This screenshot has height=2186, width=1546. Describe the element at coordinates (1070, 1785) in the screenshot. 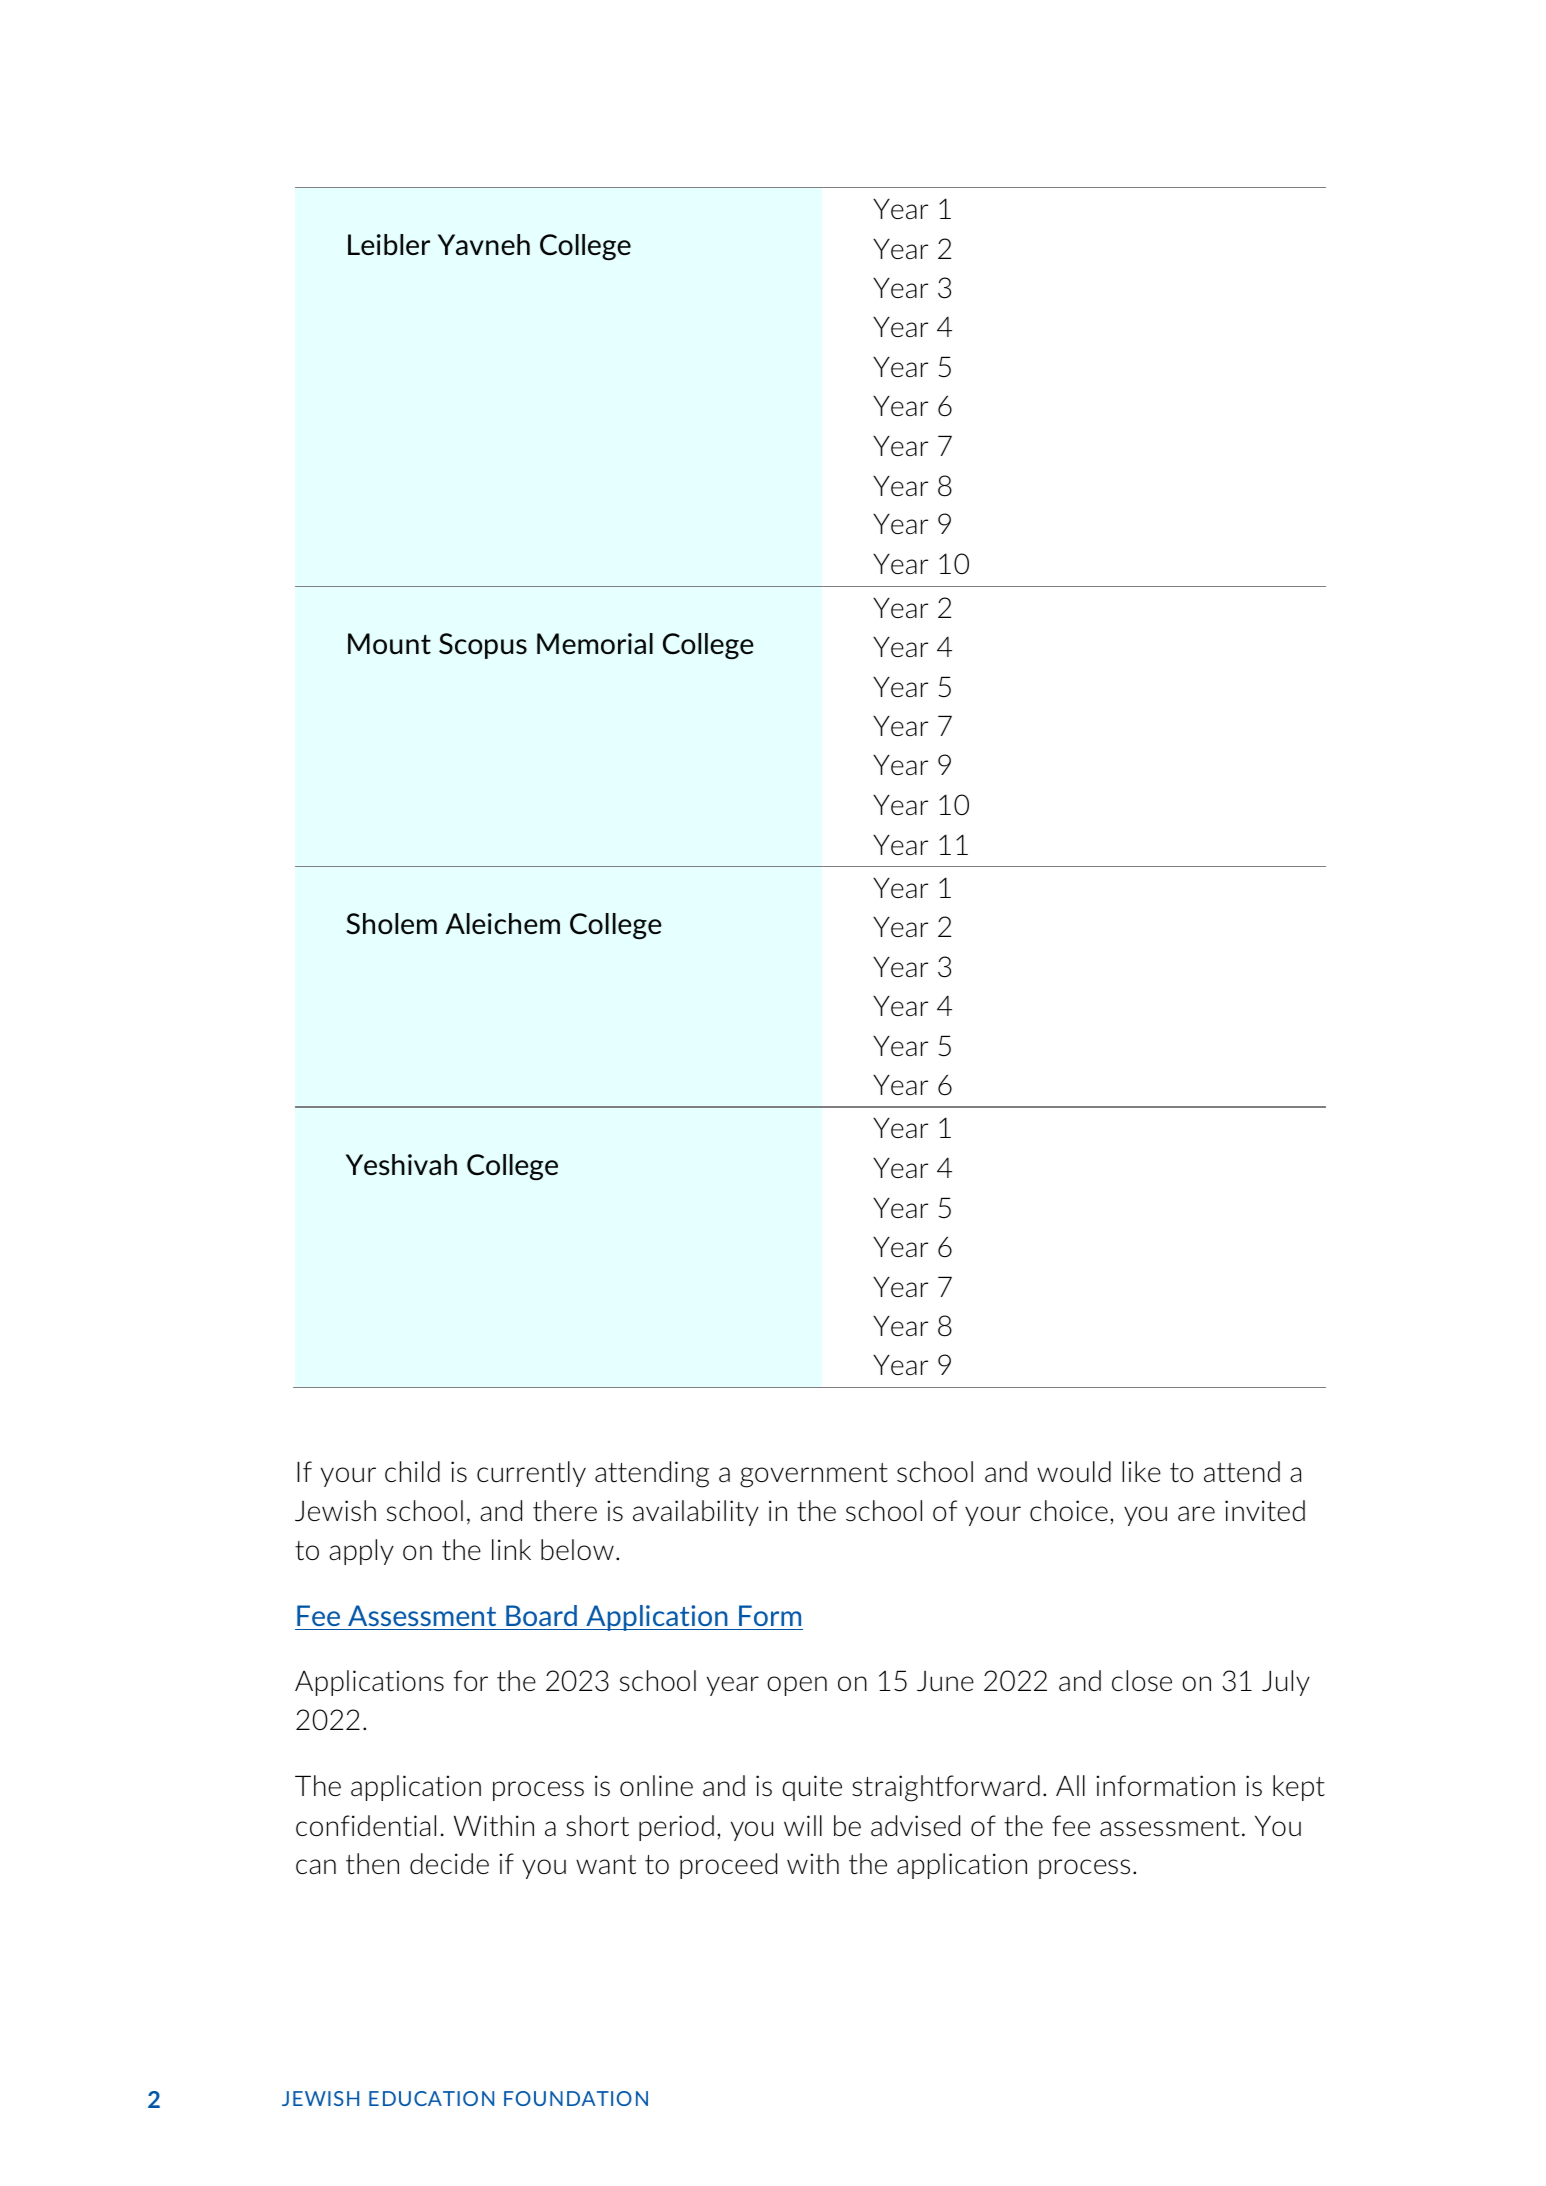

I see `All` at that location.
